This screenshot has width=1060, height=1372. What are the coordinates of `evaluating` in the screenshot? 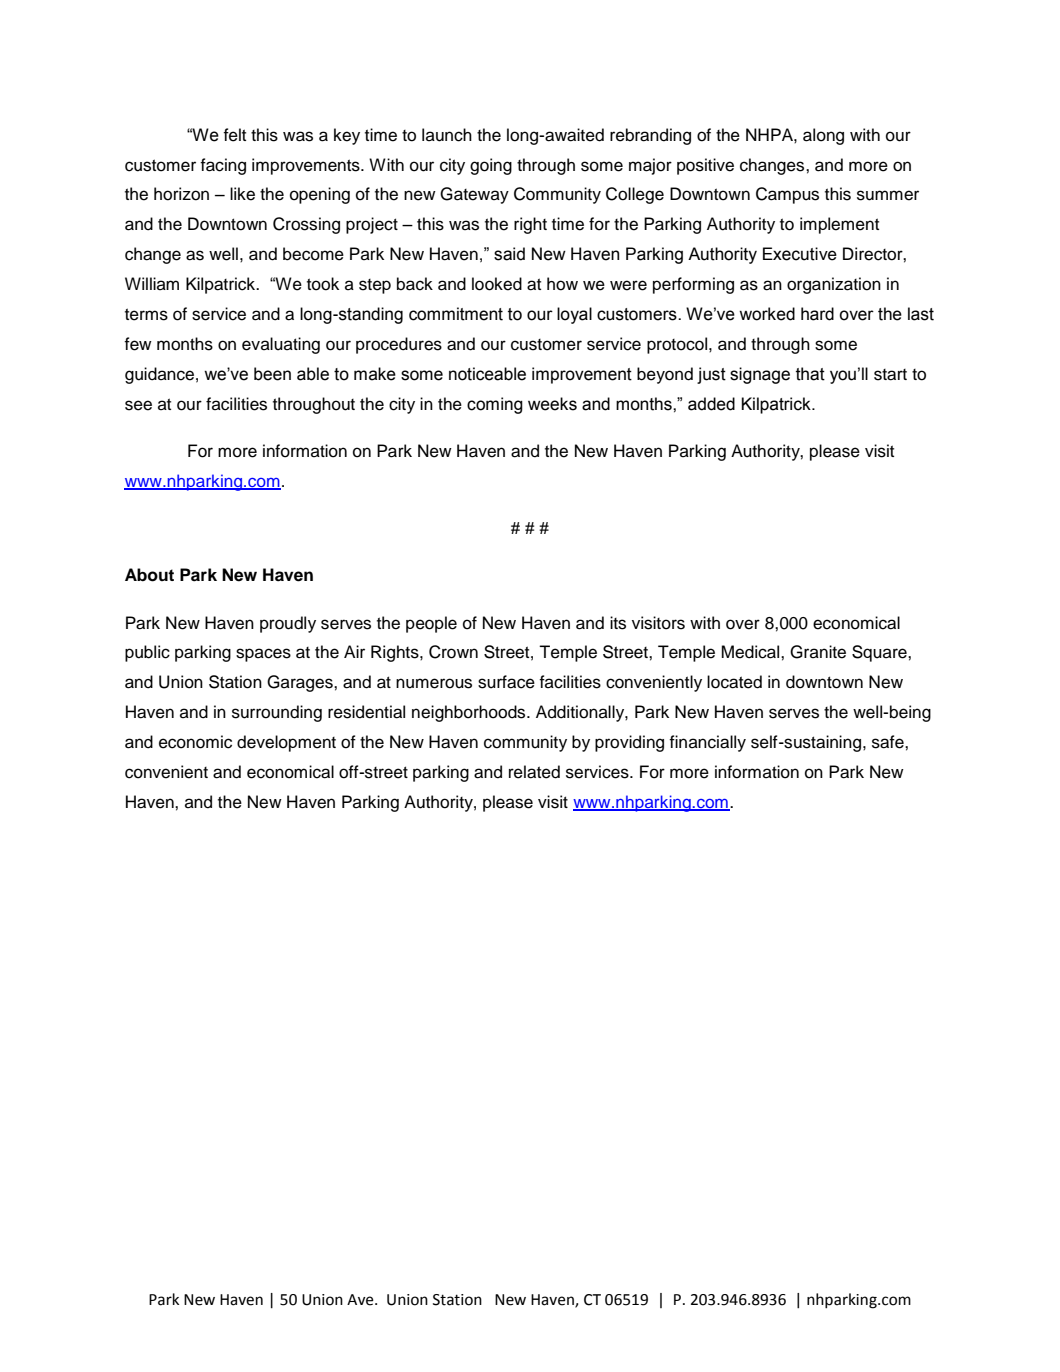 It's located at (281, 345).
